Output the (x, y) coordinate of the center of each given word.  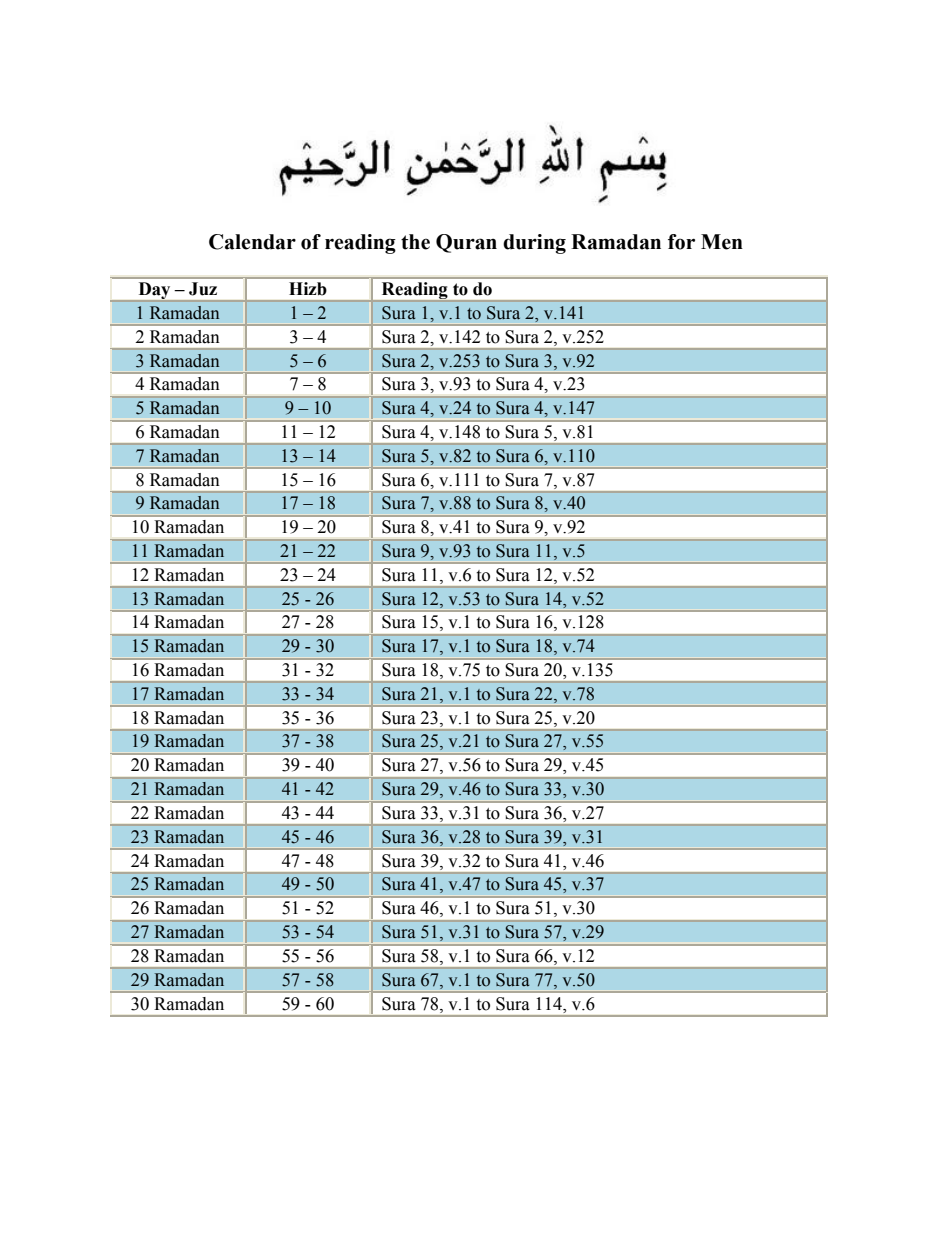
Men (722, 242)
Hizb (308, 289)
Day (154, 292)
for (681, 242)
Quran (466, 243)
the (415, 242)
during (534, 244)
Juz (203, 289)
